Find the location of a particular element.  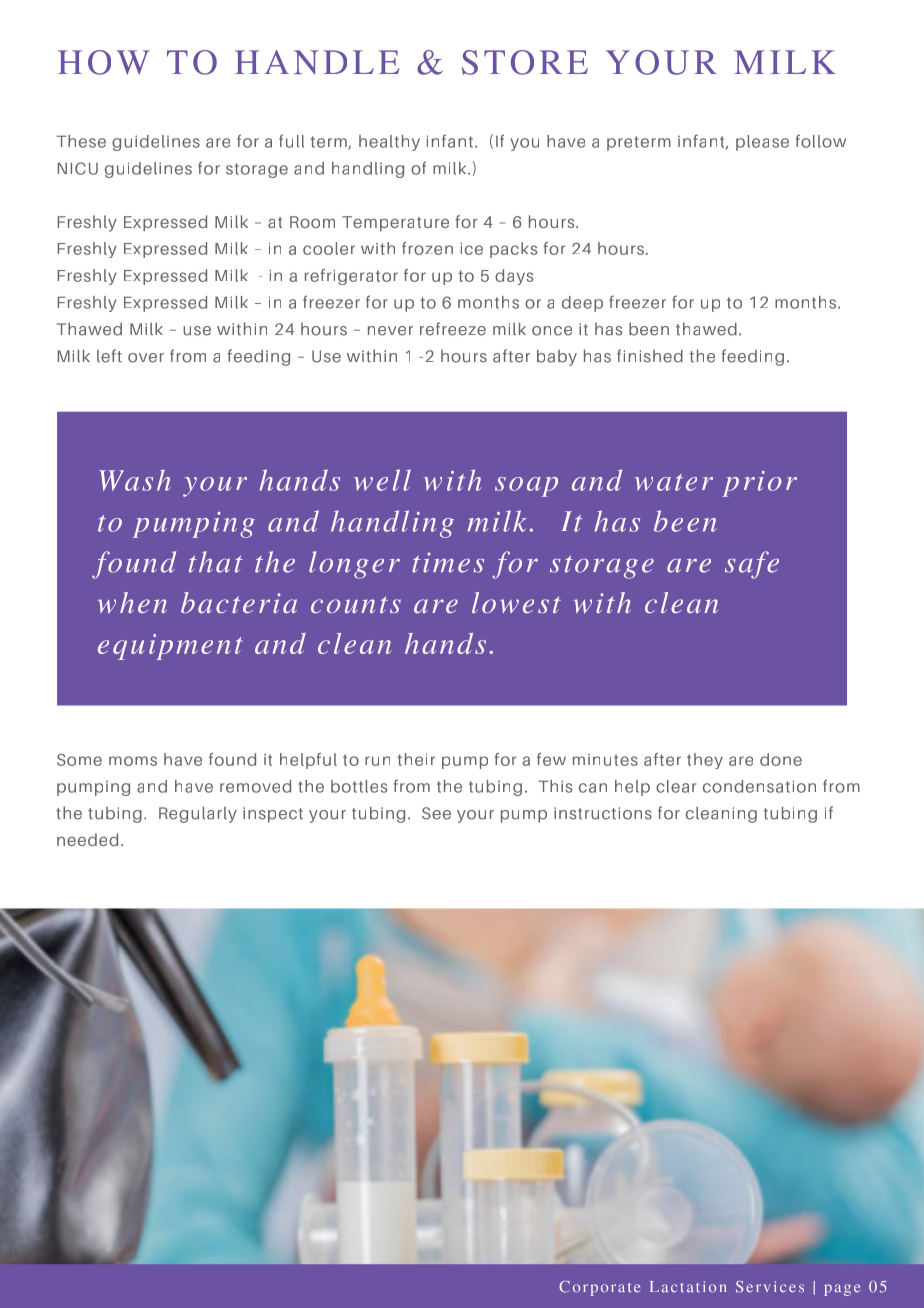

equipment is located at coordinates (170, 647).
